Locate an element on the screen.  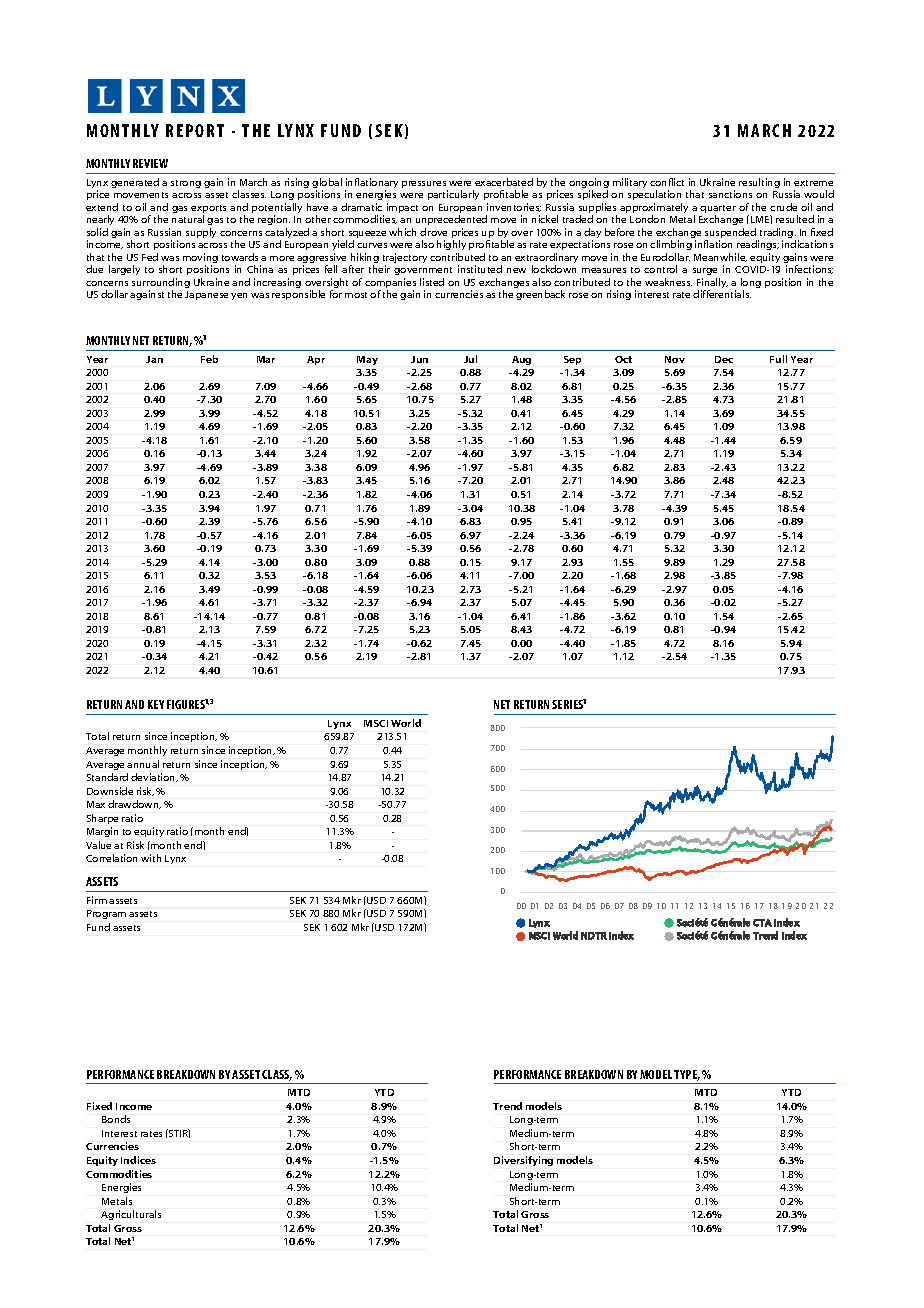
Dec is located at coordinates (724, 359).
